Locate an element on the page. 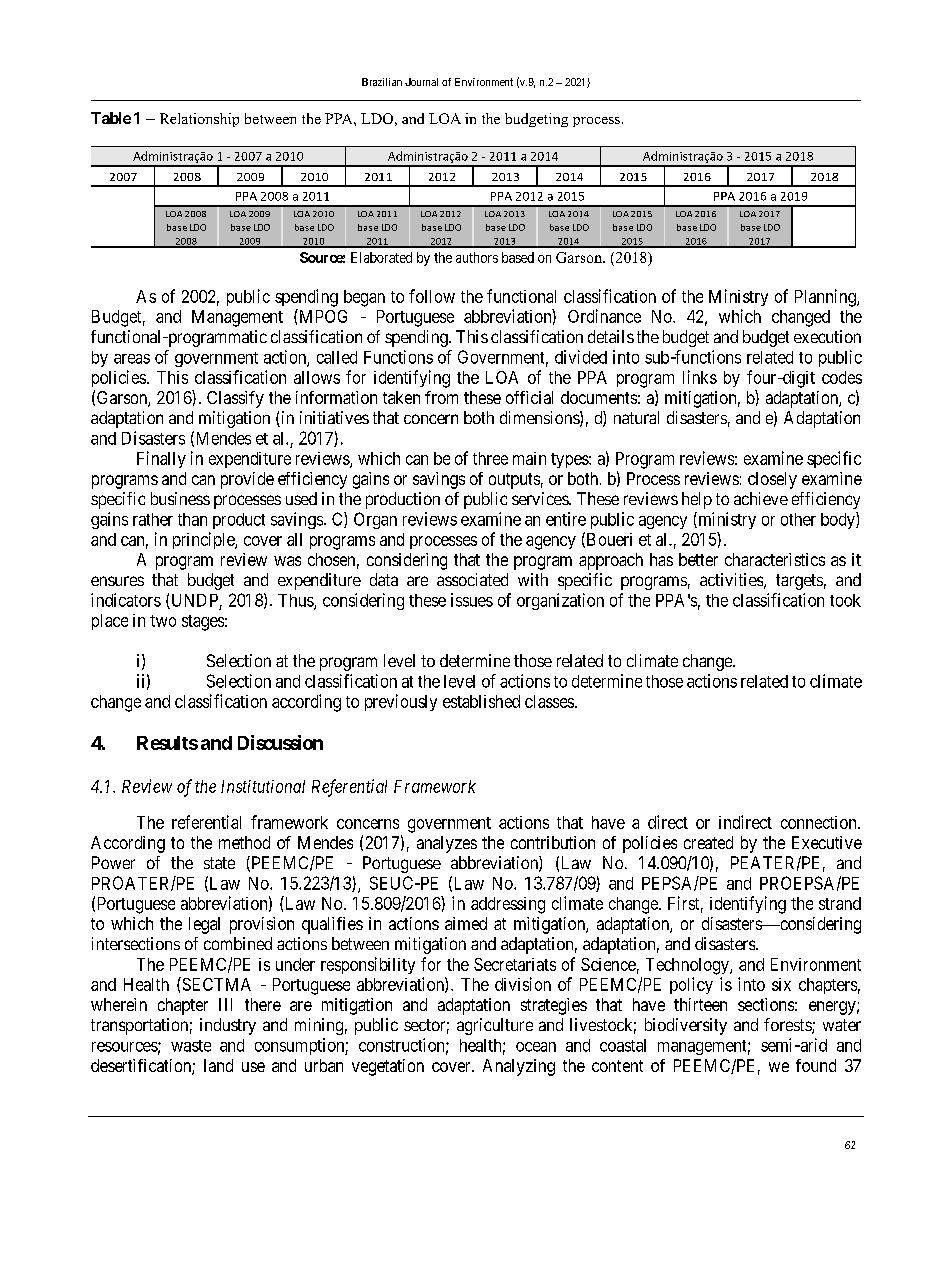 The height and width of the page is (1271, 952). Relationship is located at coordinates (199, 120).
